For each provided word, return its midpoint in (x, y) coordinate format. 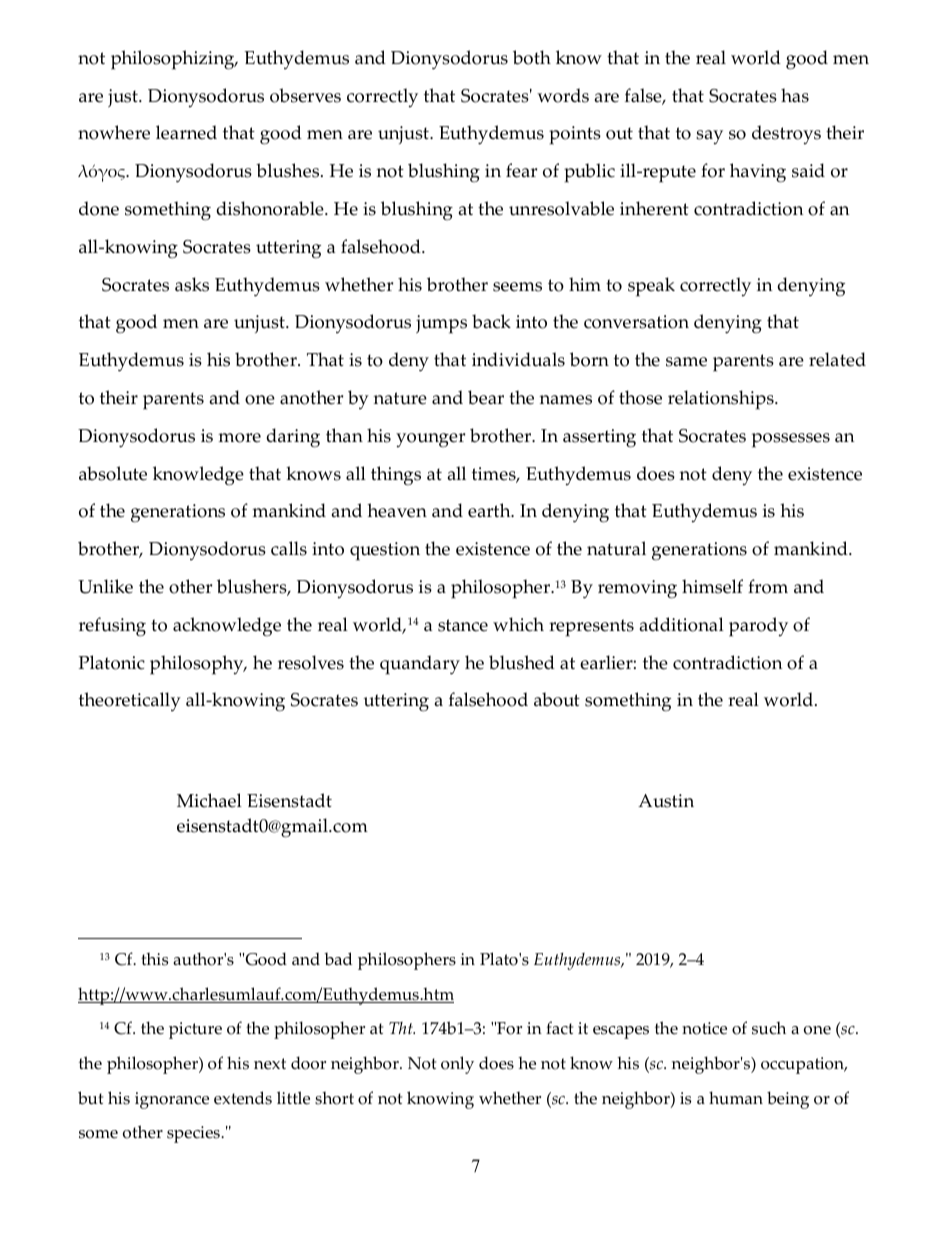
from (768, 586)
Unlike (105, 586)
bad (338, 959)
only (457, 1065)
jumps (441, 324)
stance (463, 625)
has (795, 95)
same (686, 362)
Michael (209, 800)
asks (192, 284)
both (532, 57)
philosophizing (174, 60)
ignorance (172, 1100)
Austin (666, 801)
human (736, 1098)
